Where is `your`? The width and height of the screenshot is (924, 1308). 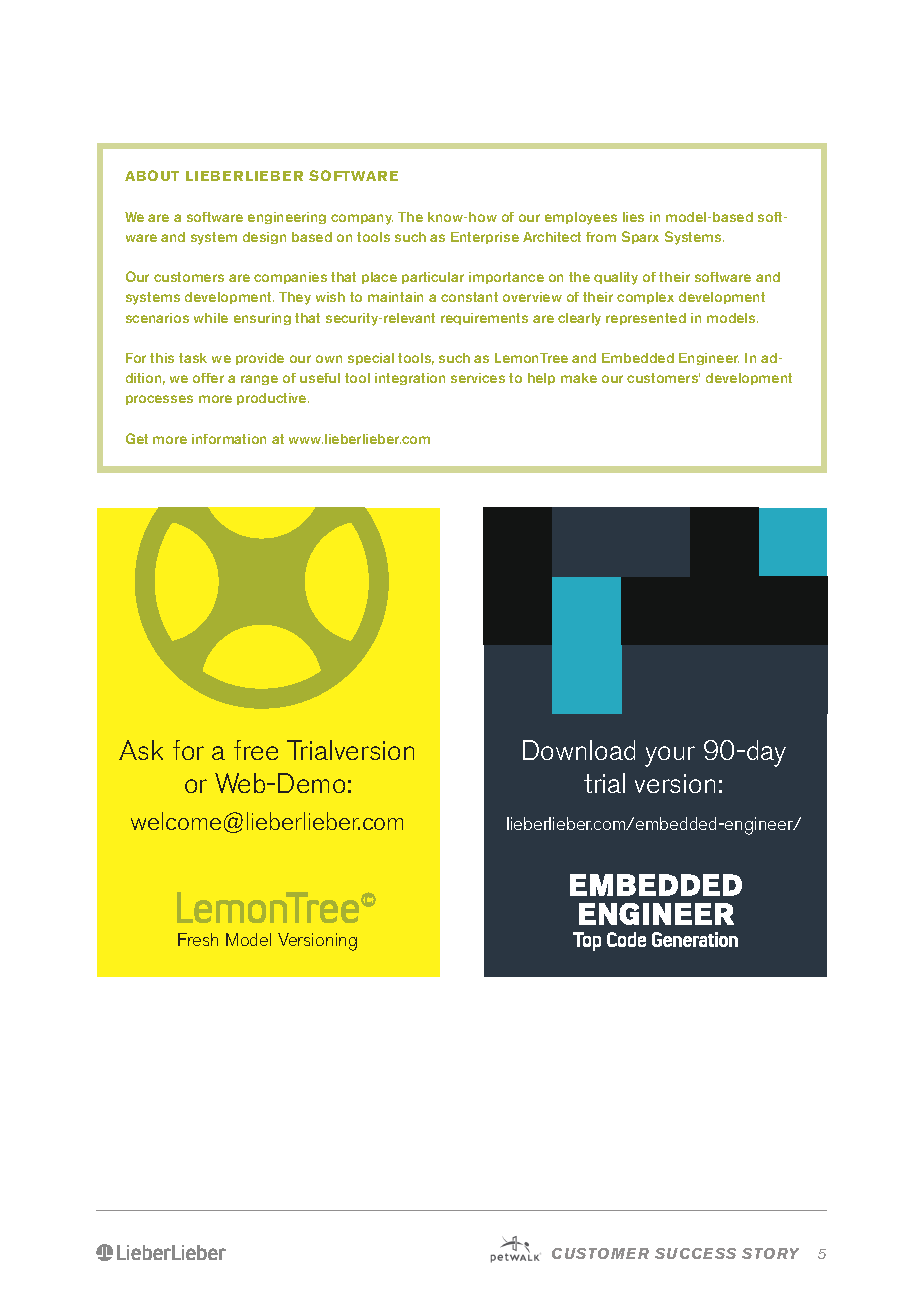 your is located at coordinates (670, 756).
